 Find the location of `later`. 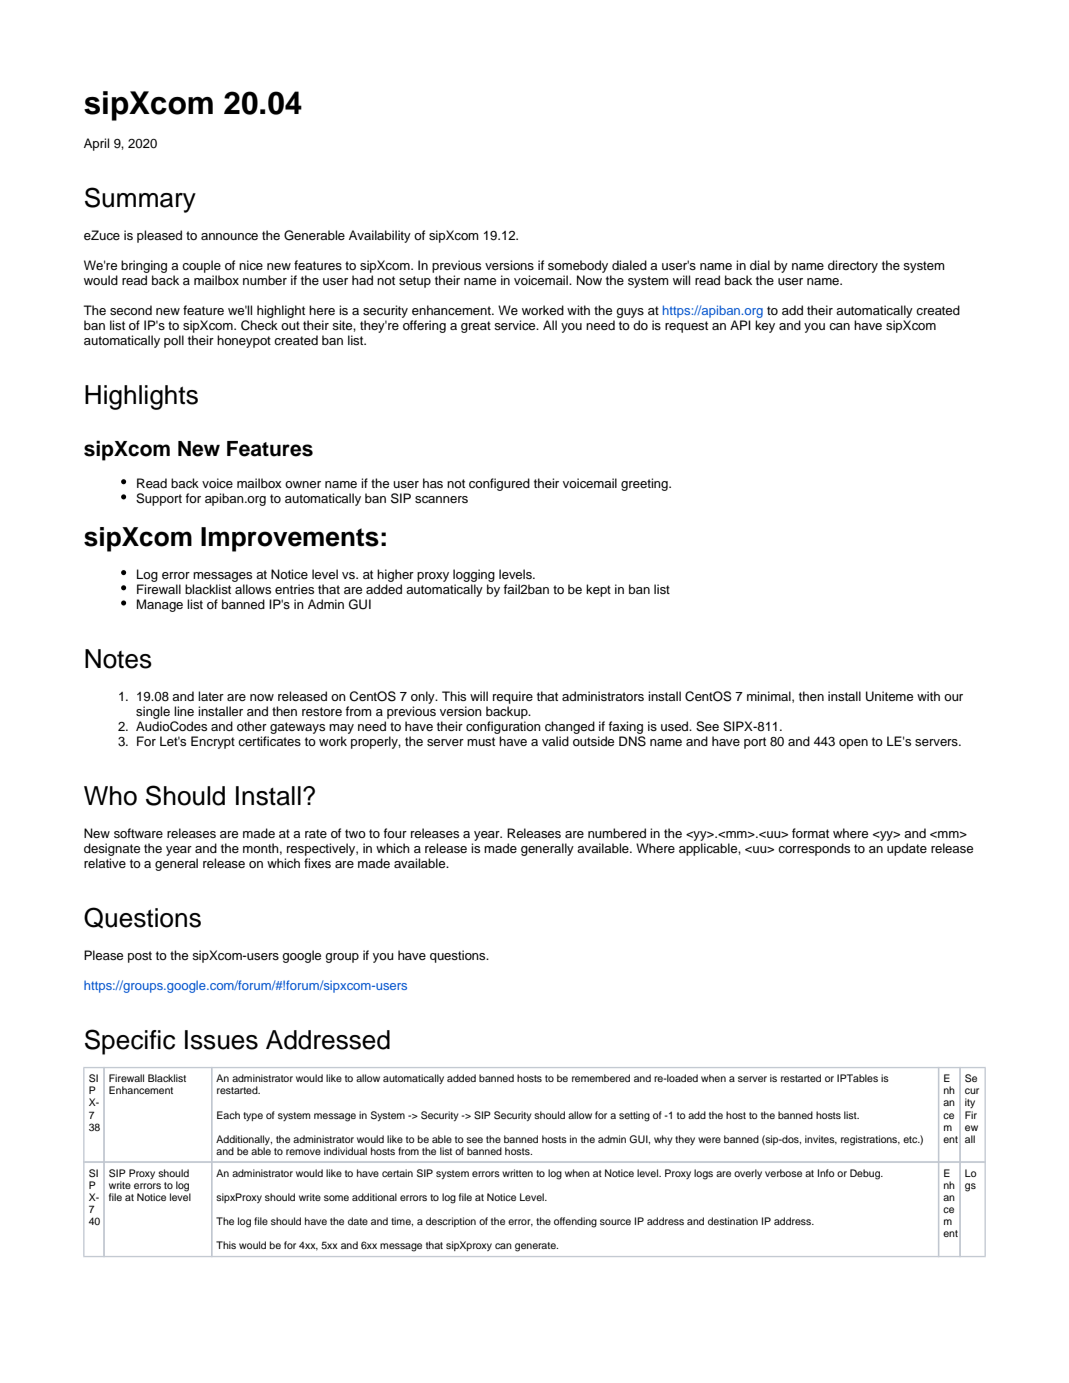

later is located at coordinates (211, 696).
